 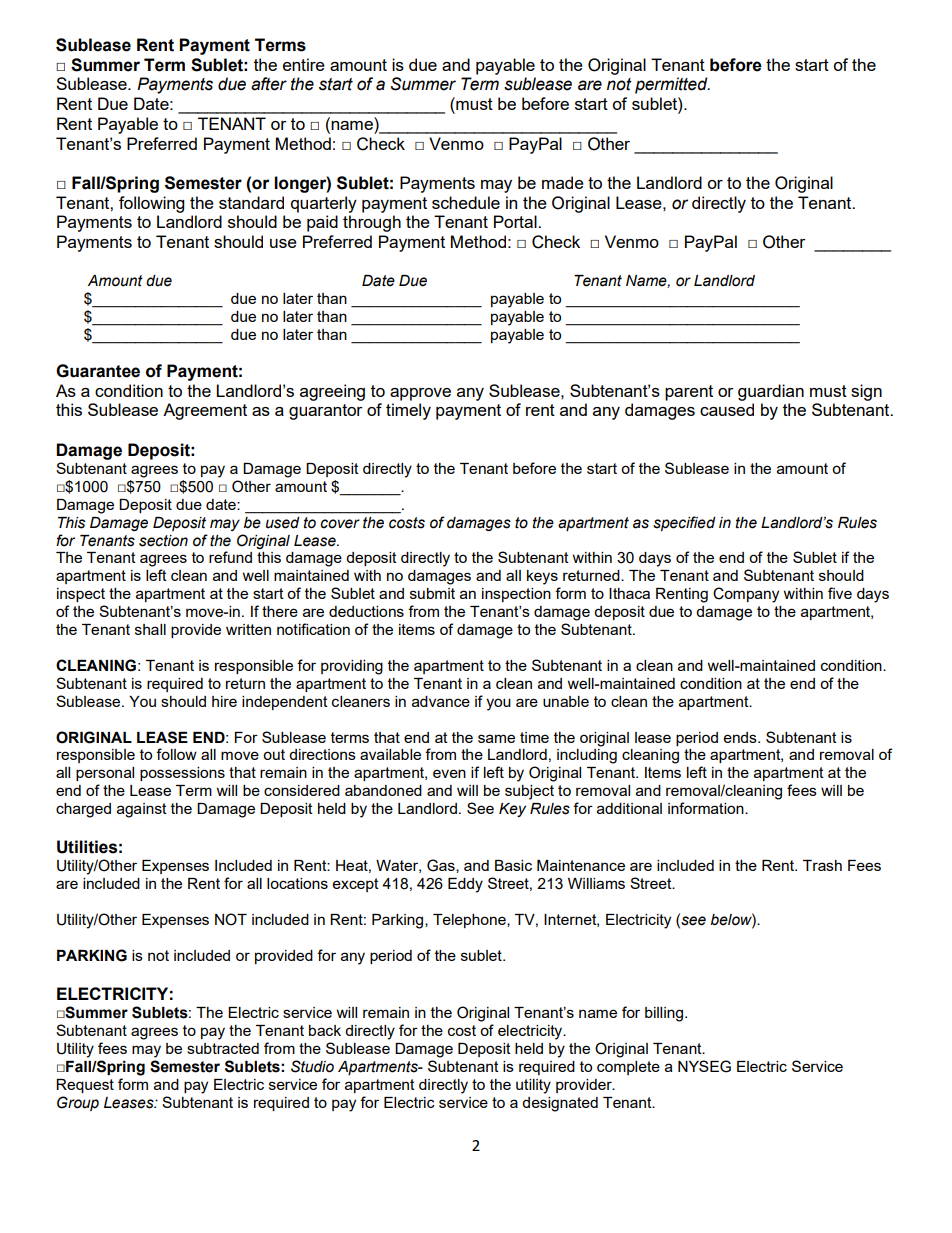 I want to click on schedule, so click(x=466, y=202).
